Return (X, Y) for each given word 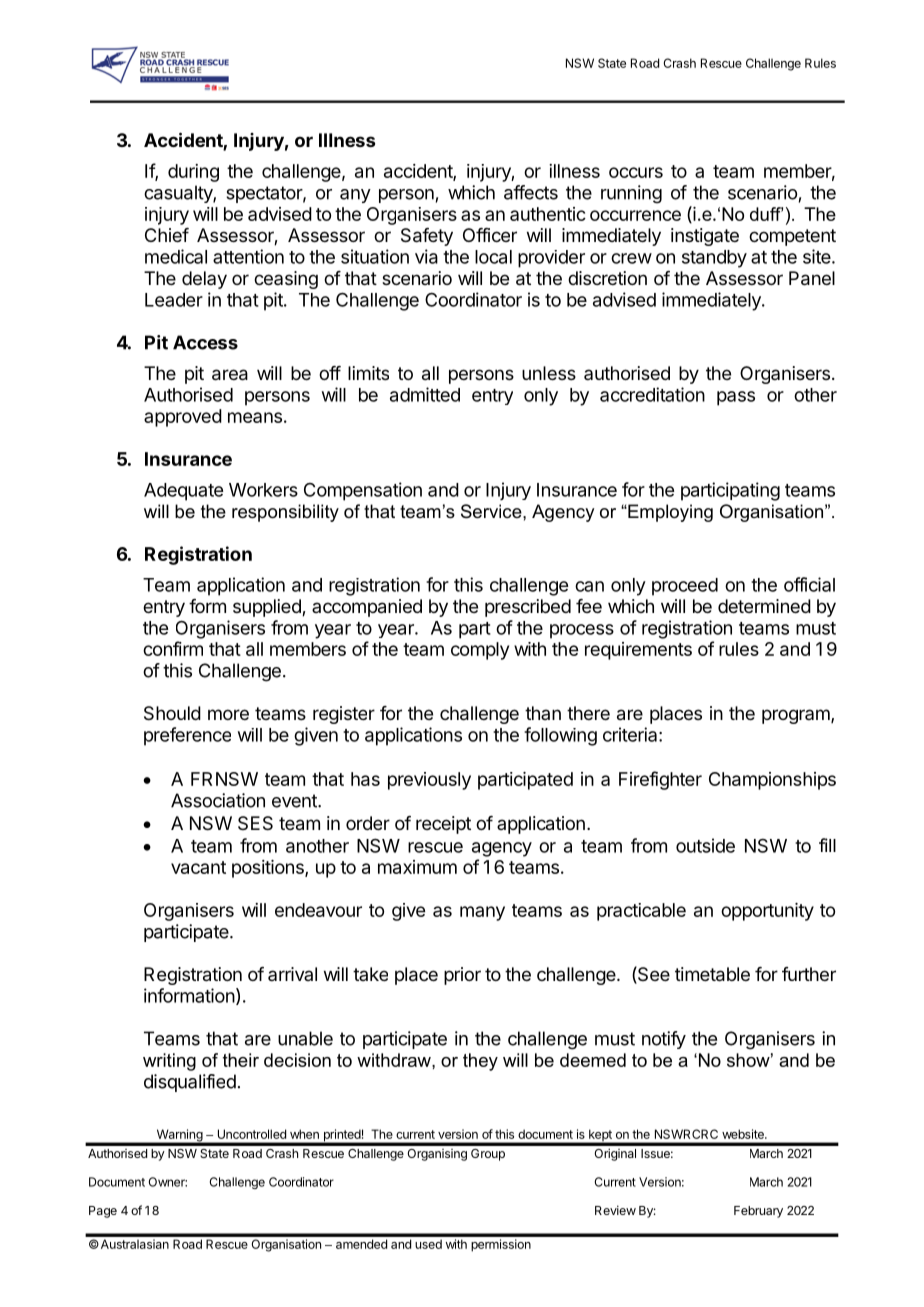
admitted (425, 394)
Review (615, 1210)
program (796, 716)
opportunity (767, 912)
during (193, 173)
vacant (198, 867)
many (482, 913)
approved (183, 418)
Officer (490, 235)
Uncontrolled (252, 1134)
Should (172, 713)
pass (736, 398)
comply (480, 651)
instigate (705, 237)
